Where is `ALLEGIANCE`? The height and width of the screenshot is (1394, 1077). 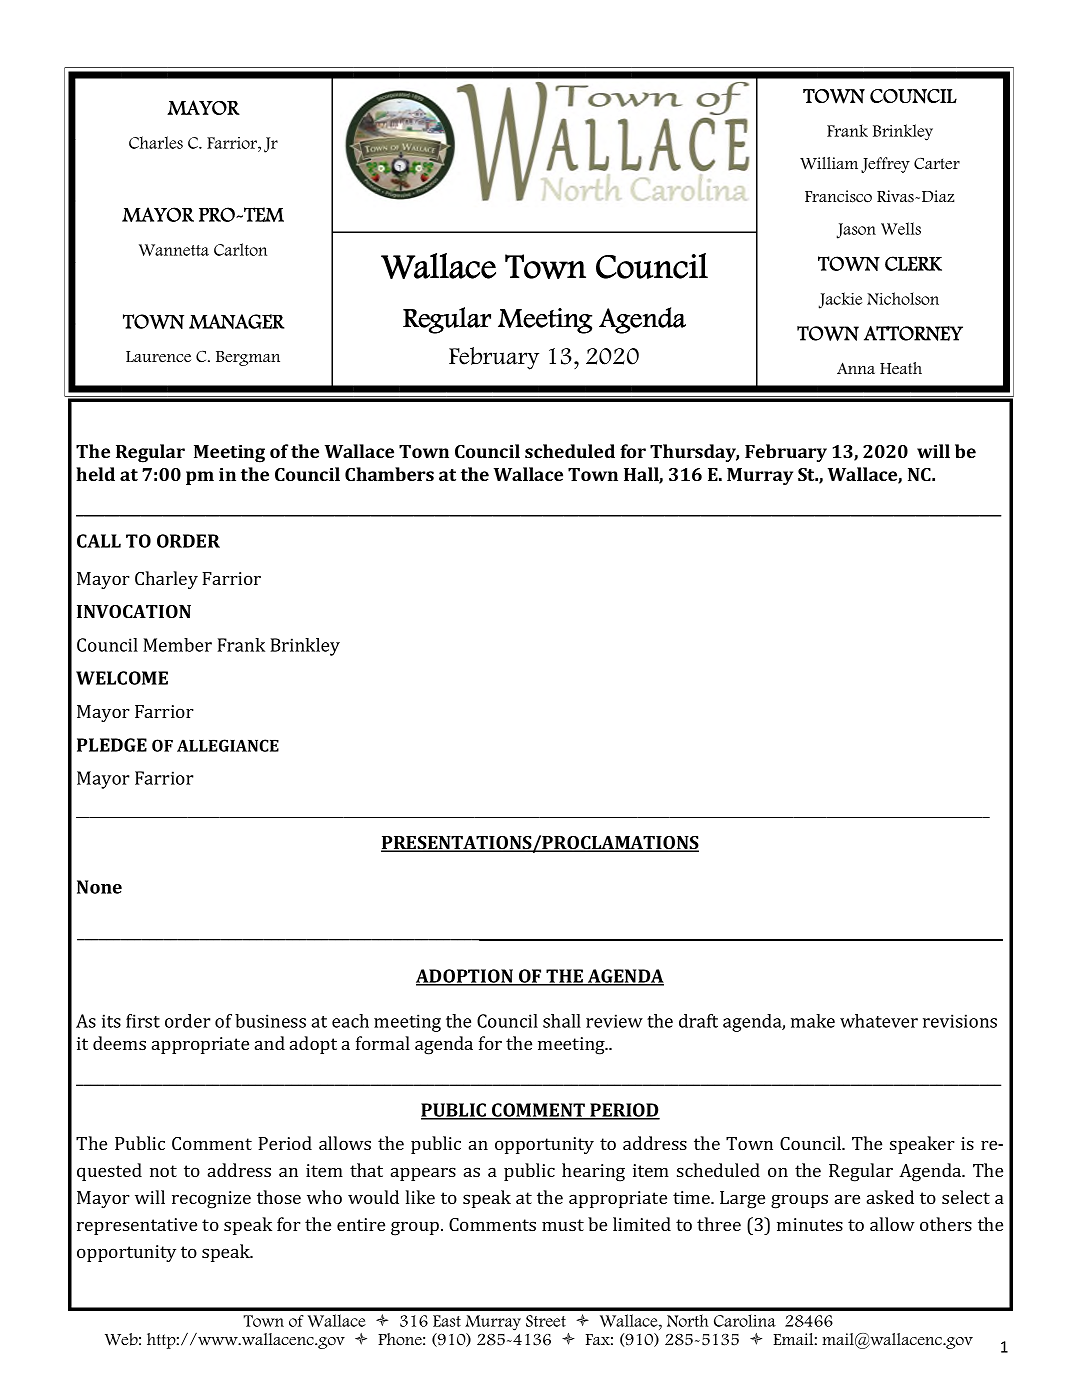 ALLEGIANCE is located at coordinates (228, 745).
